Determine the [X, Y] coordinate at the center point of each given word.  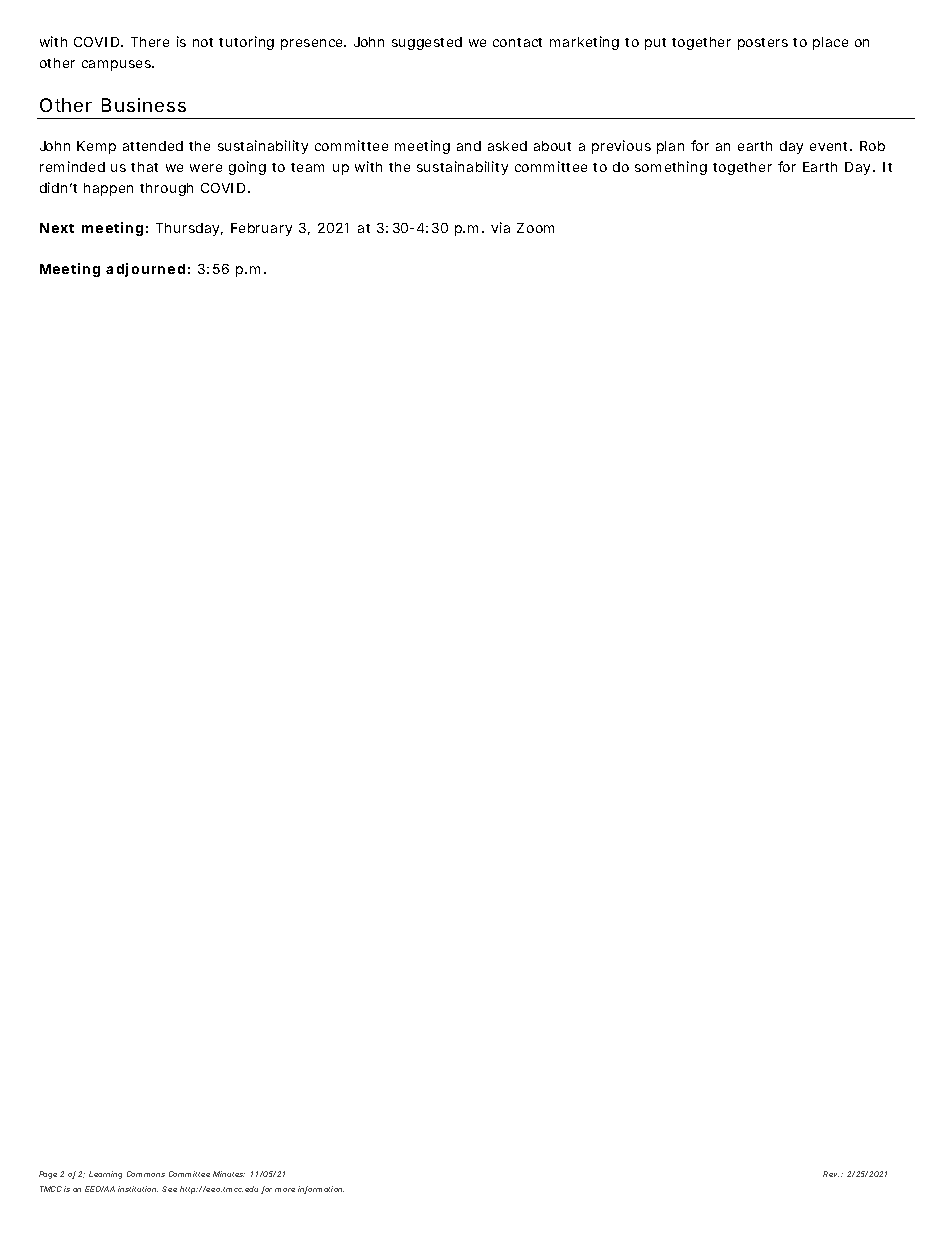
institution [138, 1189]
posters [763, 44]
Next [57, 228]
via [500, 227]
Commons [146, 1174]
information [321, 1190]
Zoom [535, 228]
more [285, 1190]
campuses [117, 65]
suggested [427, 43]
